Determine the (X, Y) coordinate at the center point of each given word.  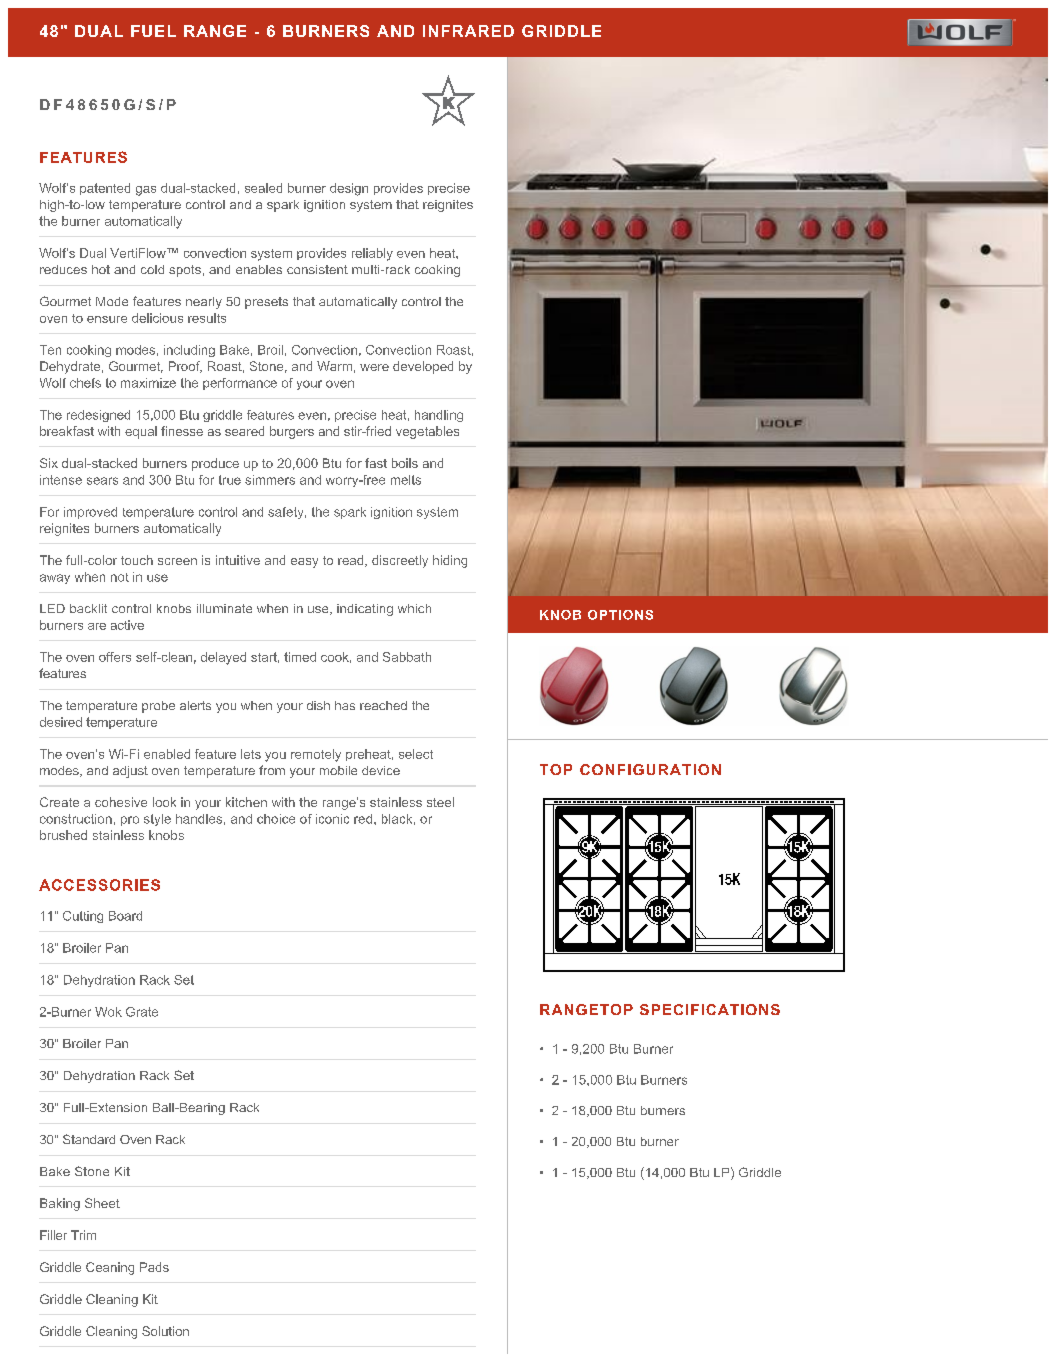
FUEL (153, 31)
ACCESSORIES (99, 885)
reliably (372, 254)
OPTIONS (620, 615)
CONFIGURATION (650, 769)
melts (406, 480)
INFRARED (468, 31)
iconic (332, 819)
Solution (165, 1331)
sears (102, 481)
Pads (154, 1267)
